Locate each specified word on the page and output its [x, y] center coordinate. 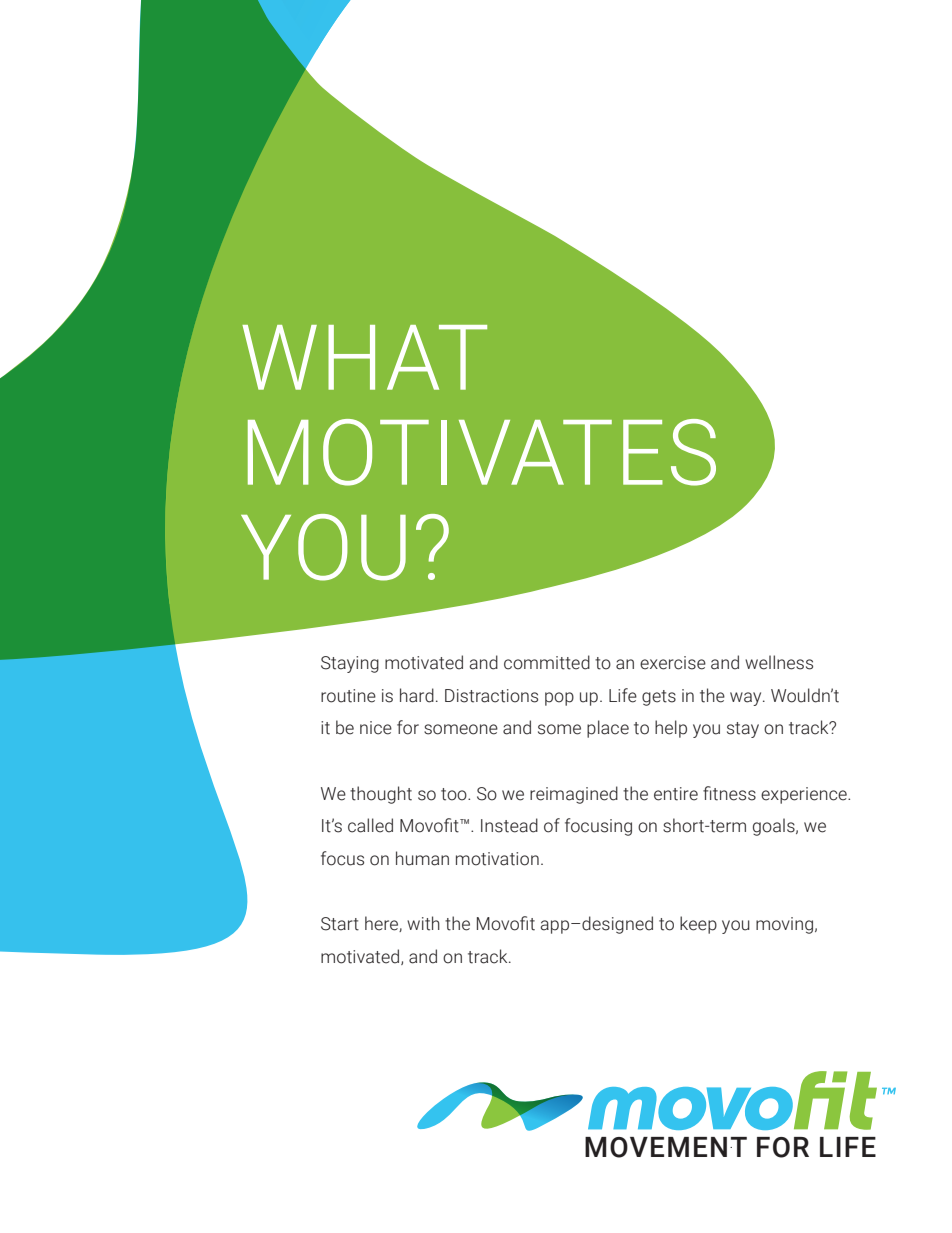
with [423, 923]
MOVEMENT [666, 1147]
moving [784, 925]
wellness [779, 662]
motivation [497, 859]
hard [417, 695]
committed [547, 662]
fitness [729, 793]
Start [340, 924]
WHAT [364, 357]
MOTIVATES [482, 452]
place [608, 729]
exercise [673, 663]
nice [376, 728]
